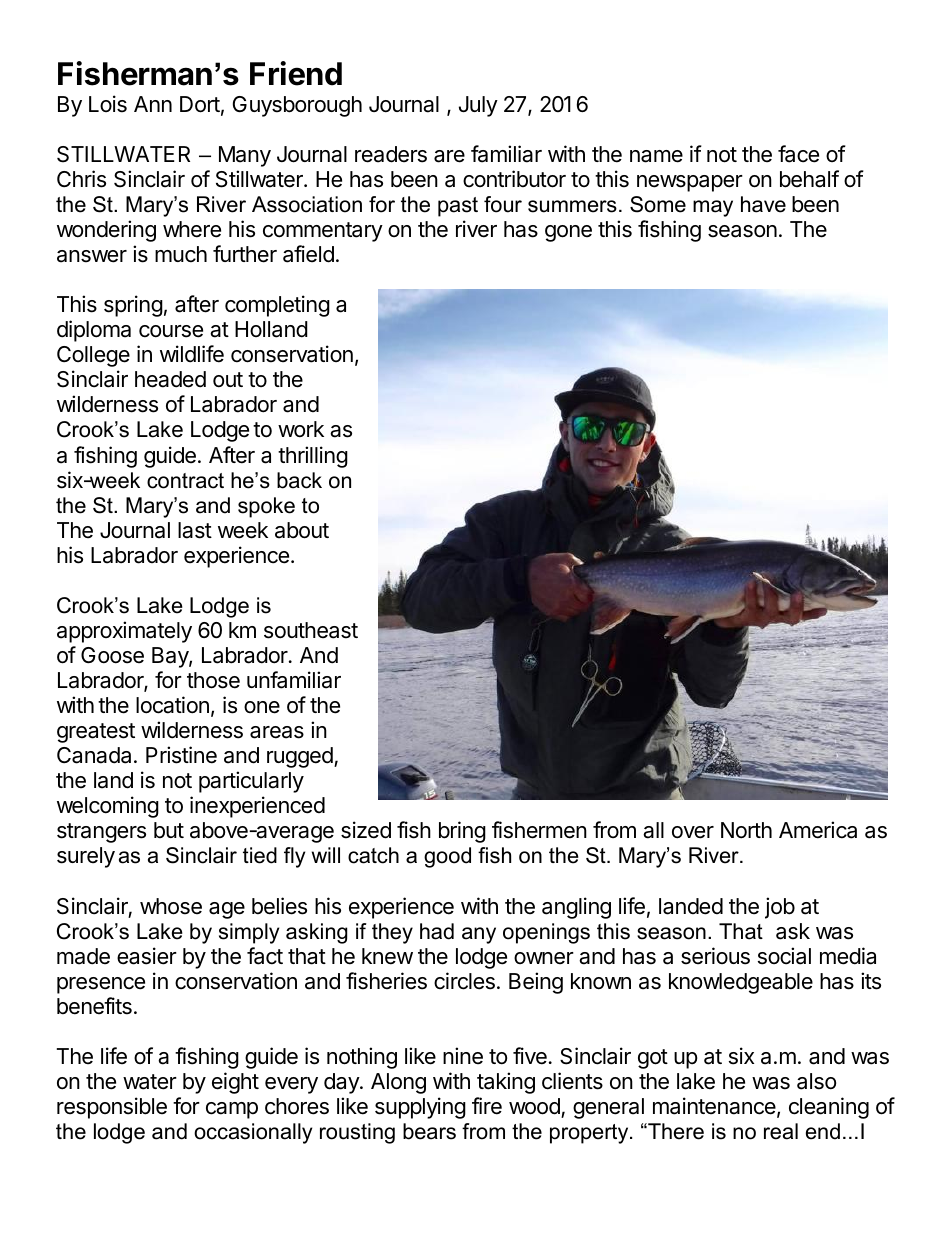 This image has width=952, height=1233. I want to click on may, so click(713, 208).
